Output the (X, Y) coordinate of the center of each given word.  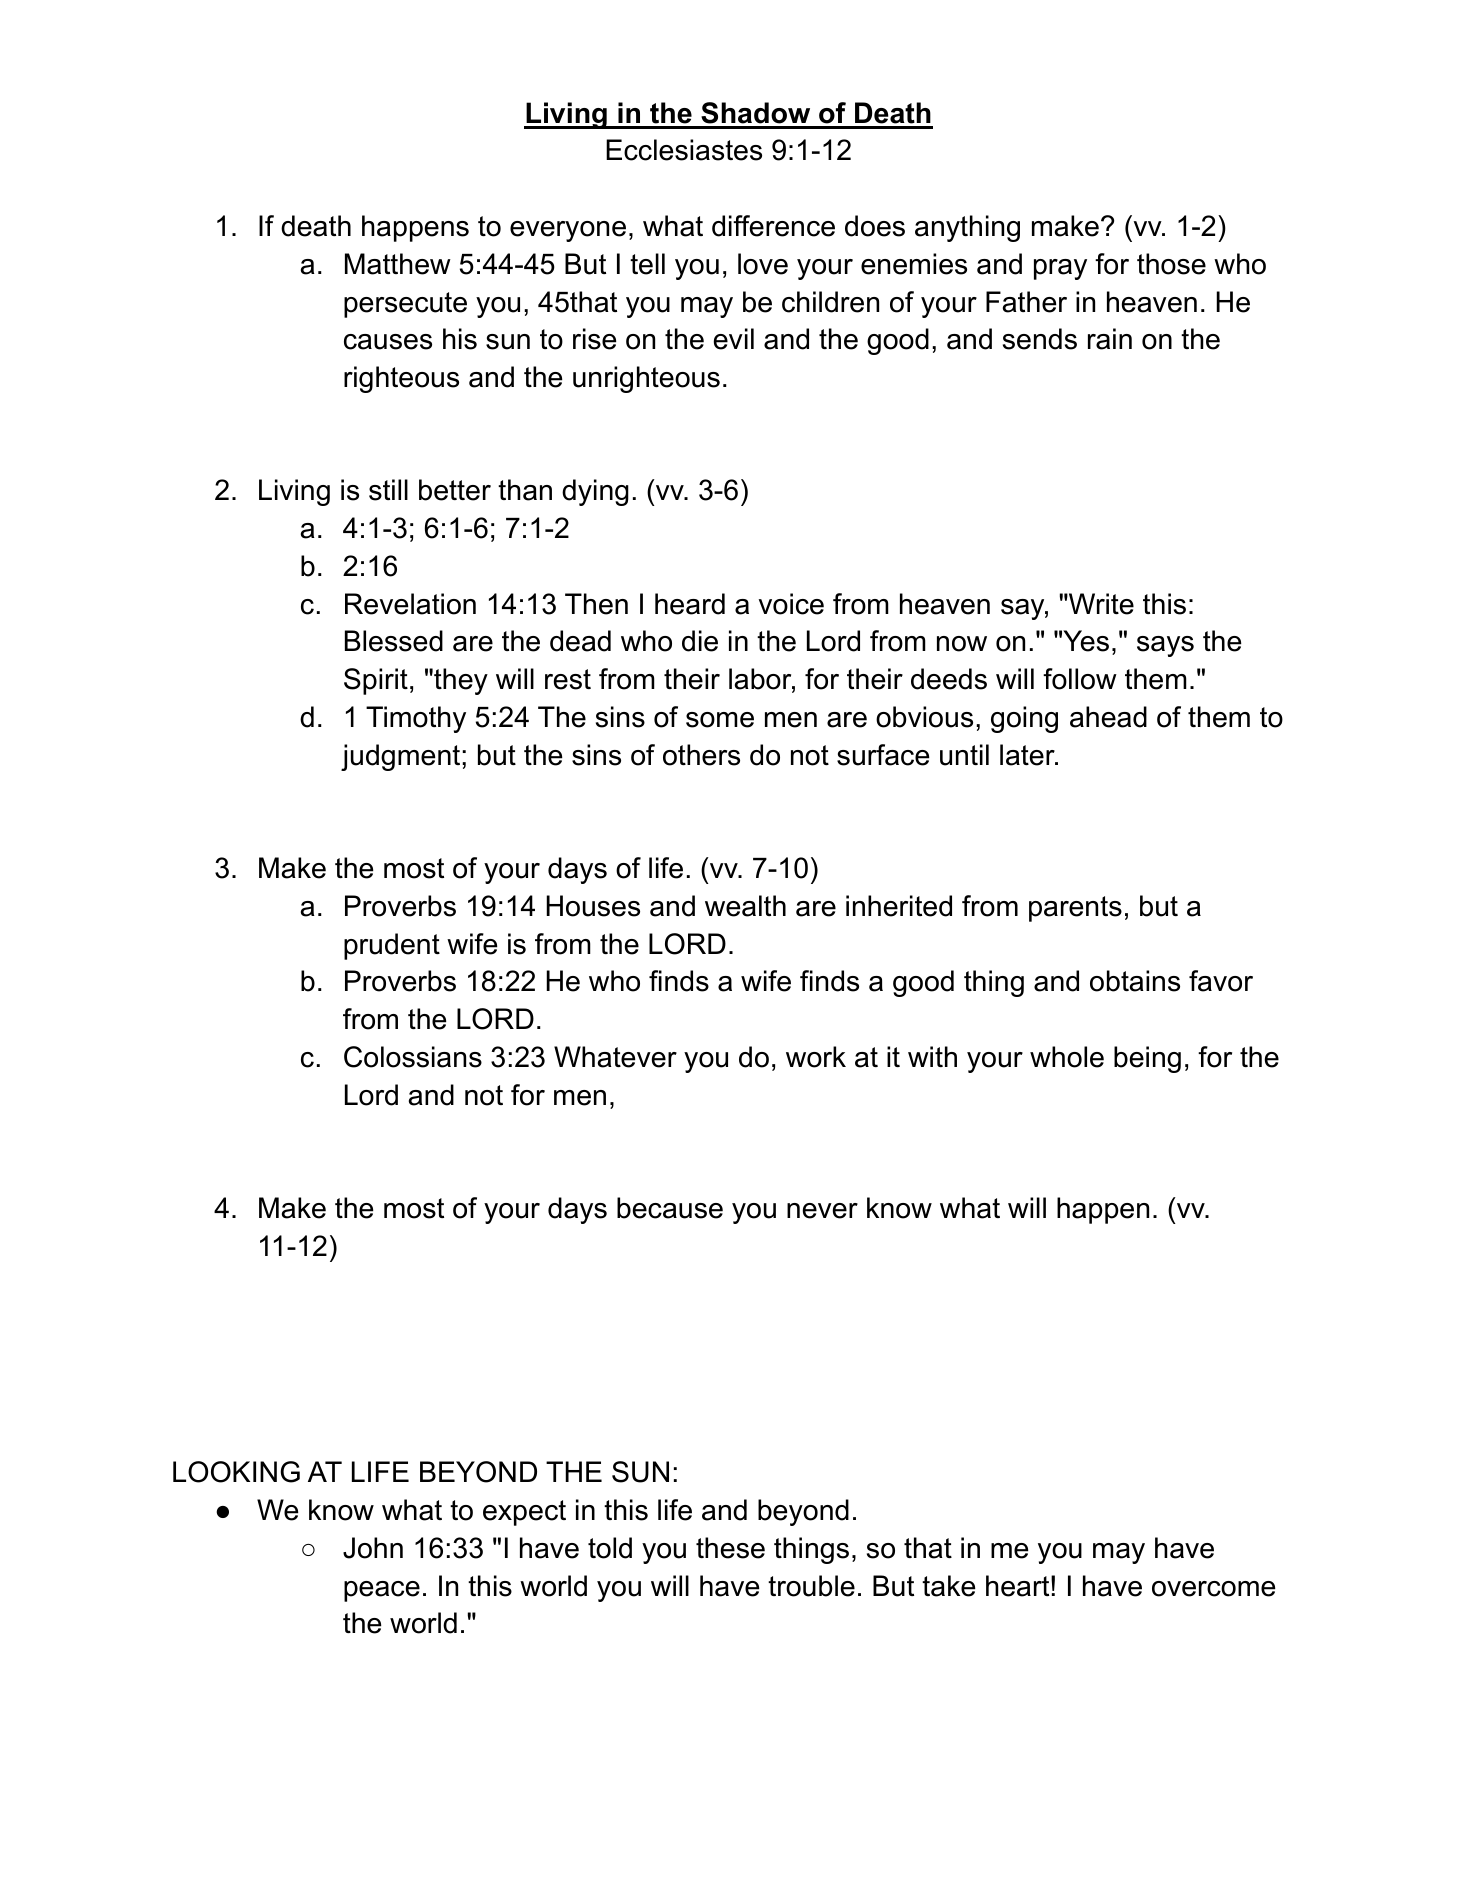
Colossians (413, 1057)
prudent (392, 946)
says (1165, 646)
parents (1075, 909)
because (670, 1208)
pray (1060, 269)
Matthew (398, 264)
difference (773, 226)
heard (690, 604)
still (388, 490)
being (1147, 1059)
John (373, 1548)
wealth (745, 906)
